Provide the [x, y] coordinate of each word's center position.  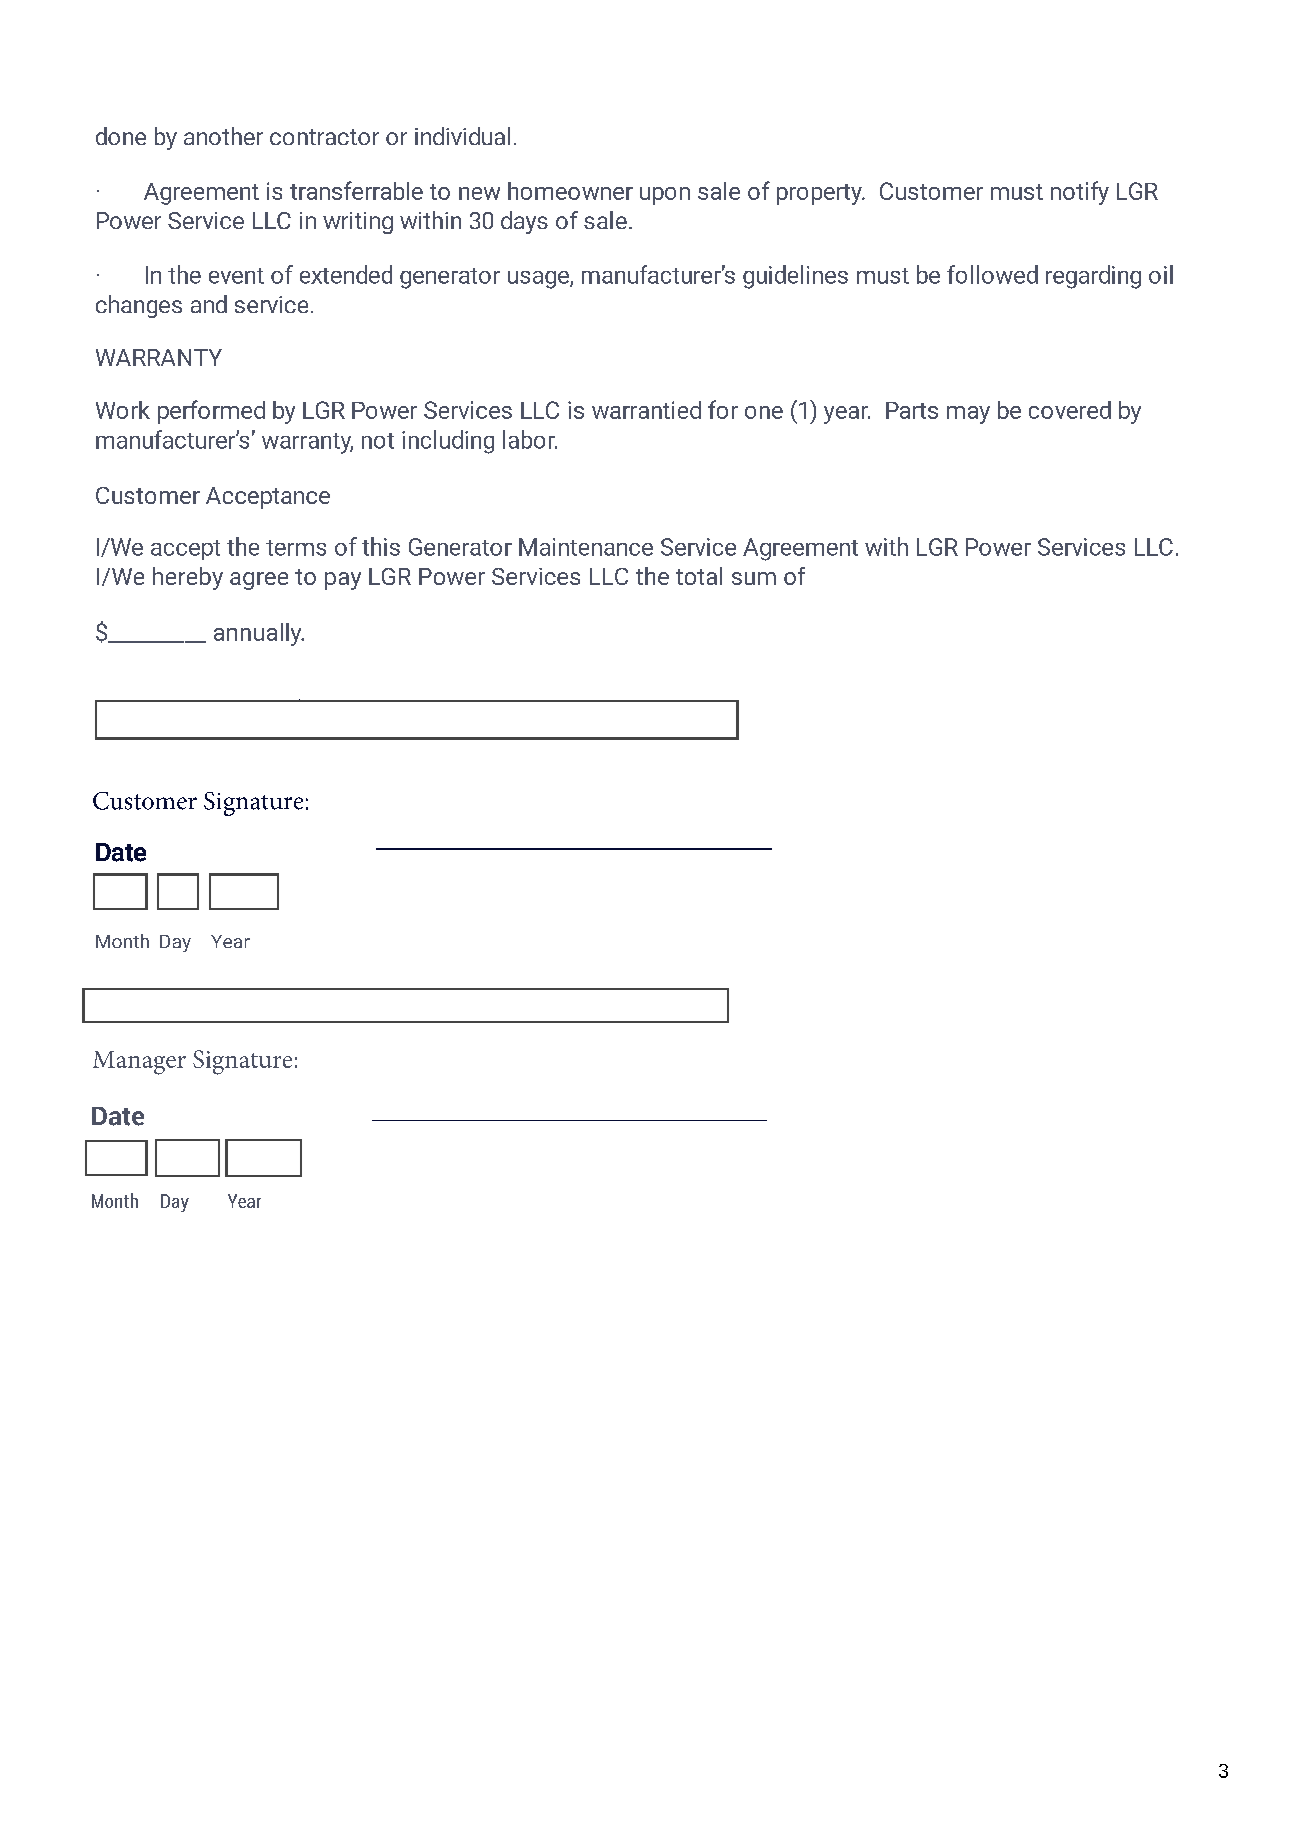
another [223, 136]
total [699, 576]
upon [665, 196]
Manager [139, 1063]
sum [754, 578]
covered [1070, 410]
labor [530, 439]
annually [259, 634]
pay [343, 581]
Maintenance [586, 547]
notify [1080, 193]
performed [211, 412]
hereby [188, 578]
